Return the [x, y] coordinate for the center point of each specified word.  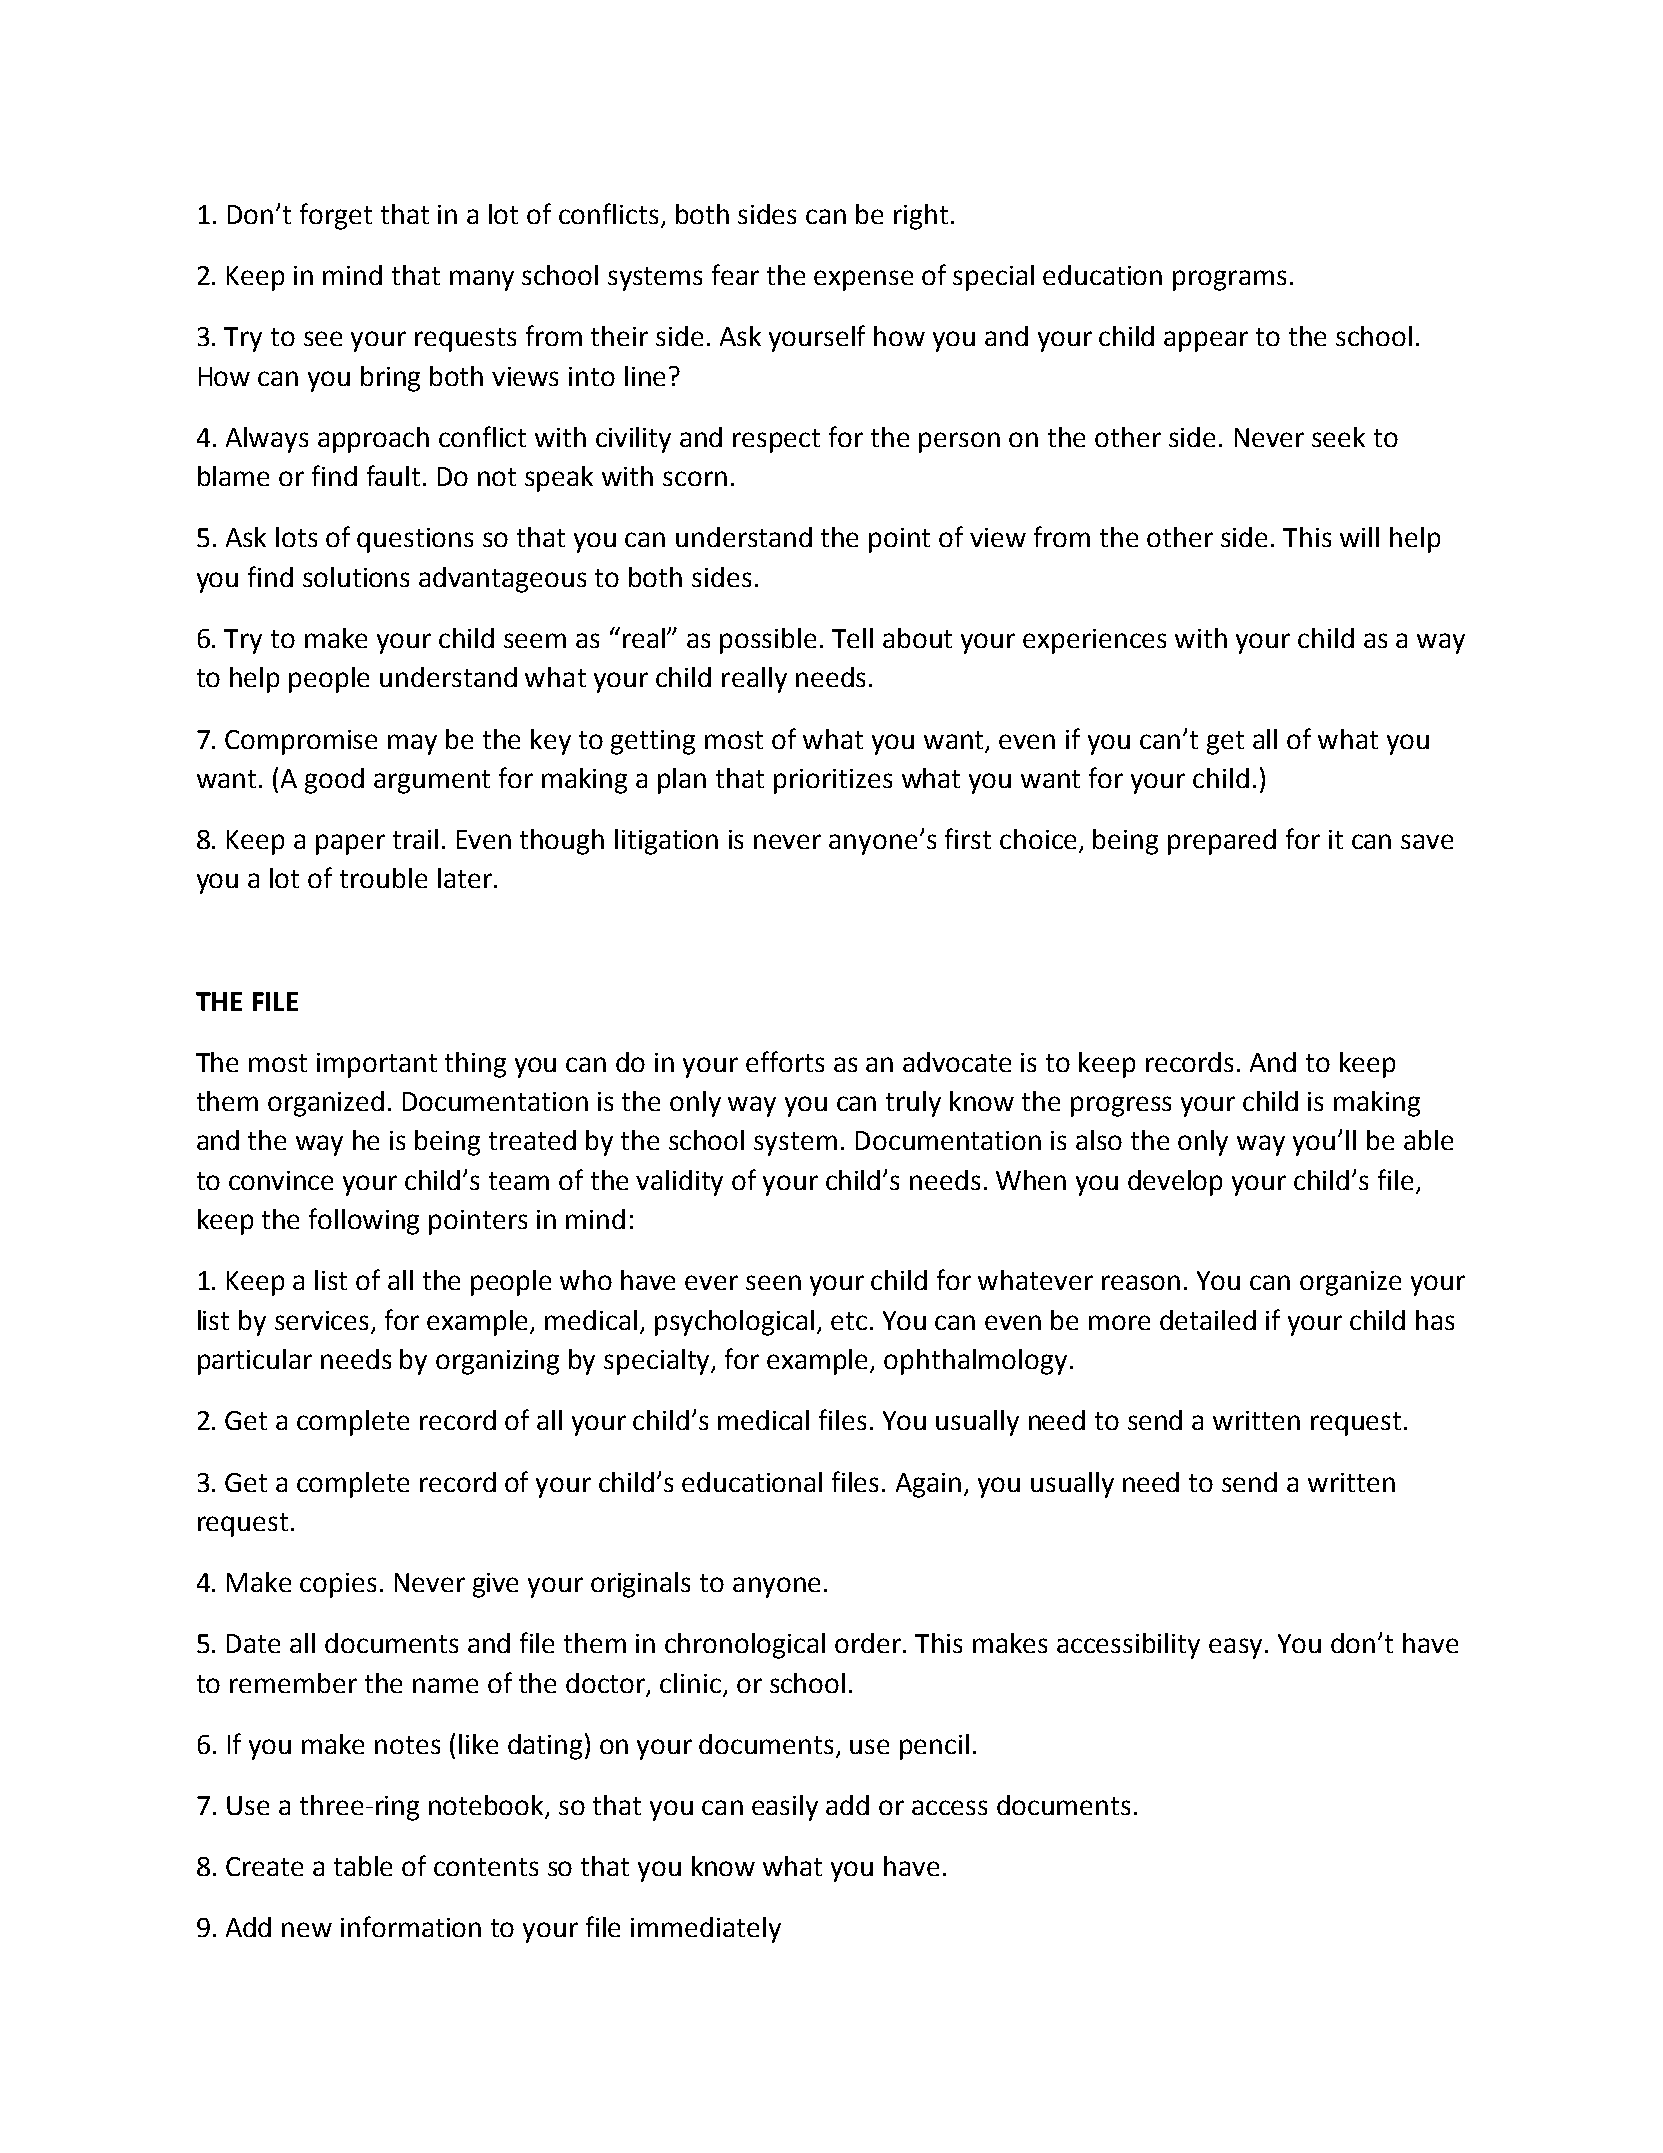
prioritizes [833, 781]
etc [849, 1321]
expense [863, 280]
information [411, 1926]
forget [336, 216]
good [334, 781]
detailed [1208, 1320]
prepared [1222, 842]
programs [1229, 280]
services [323, 1322]
